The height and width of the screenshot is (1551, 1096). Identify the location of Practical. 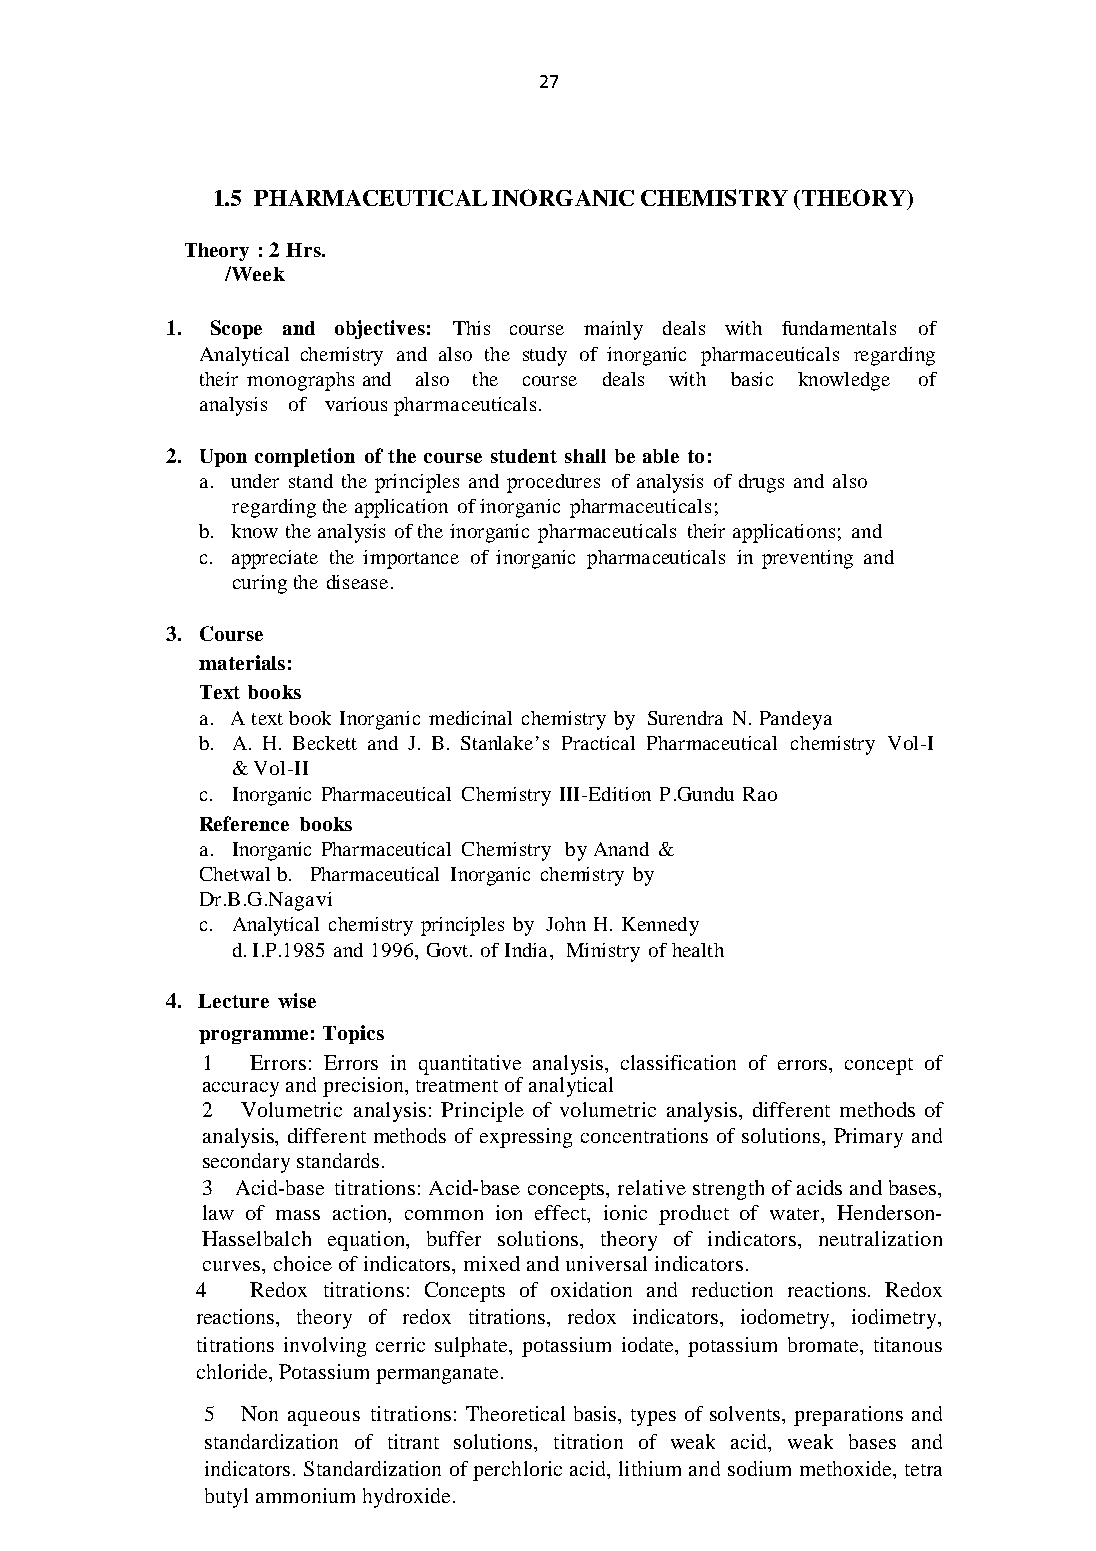
(598, 743).
